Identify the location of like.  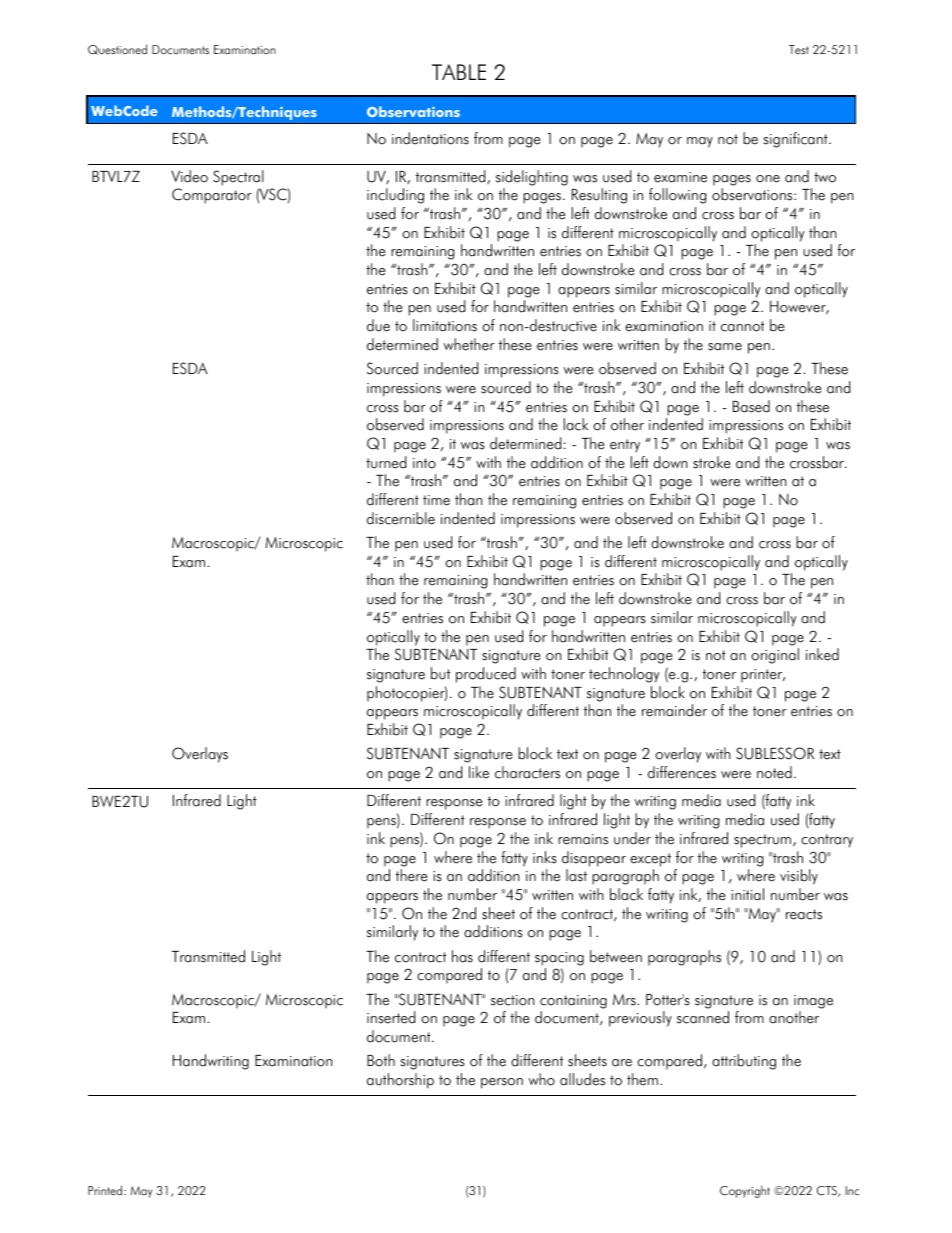
(479, 772).
